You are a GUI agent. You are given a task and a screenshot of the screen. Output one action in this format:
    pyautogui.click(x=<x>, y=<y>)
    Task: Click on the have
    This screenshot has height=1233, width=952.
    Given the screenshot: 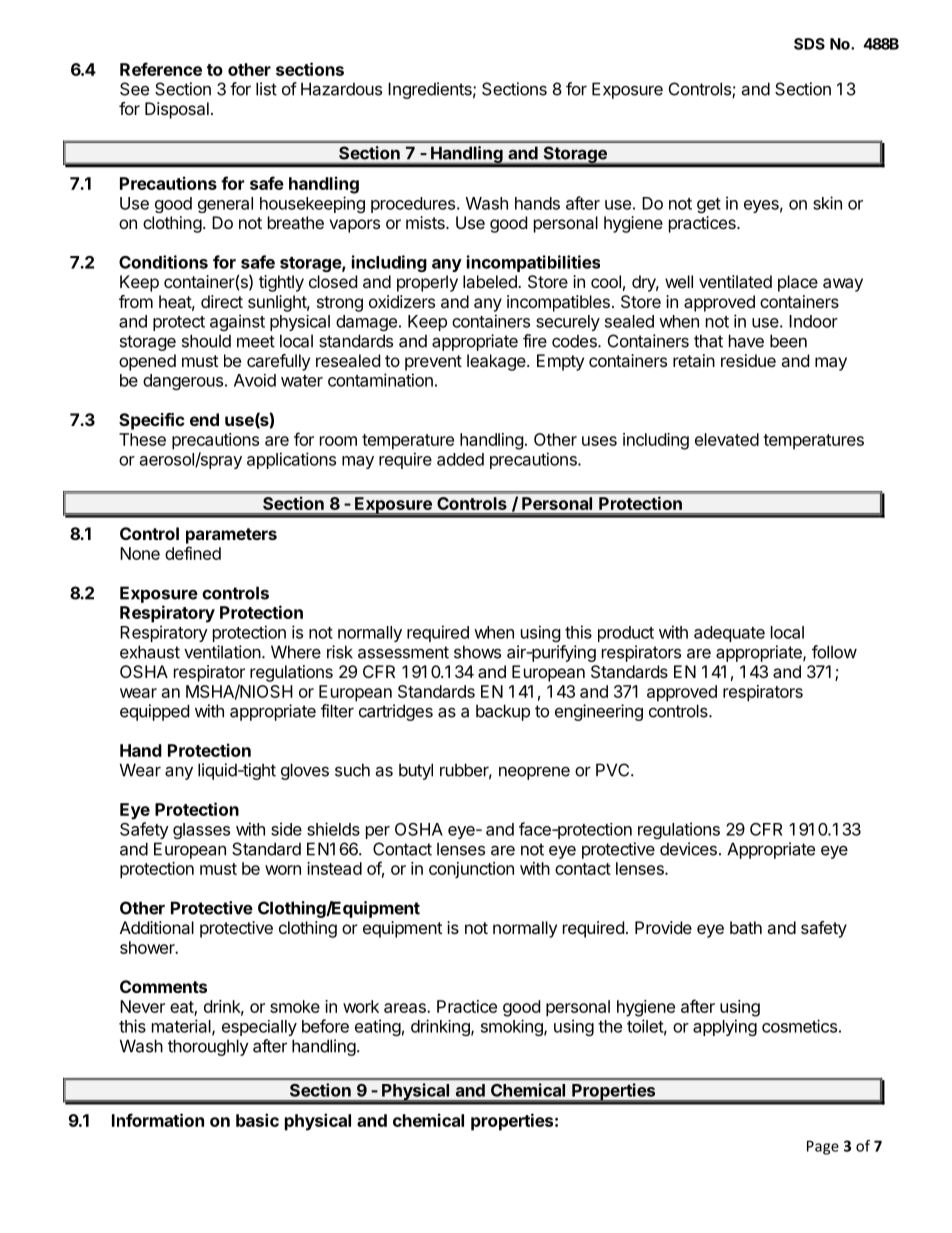 What is the action you would take?
    pyautogui.click(x=746, y=341)
